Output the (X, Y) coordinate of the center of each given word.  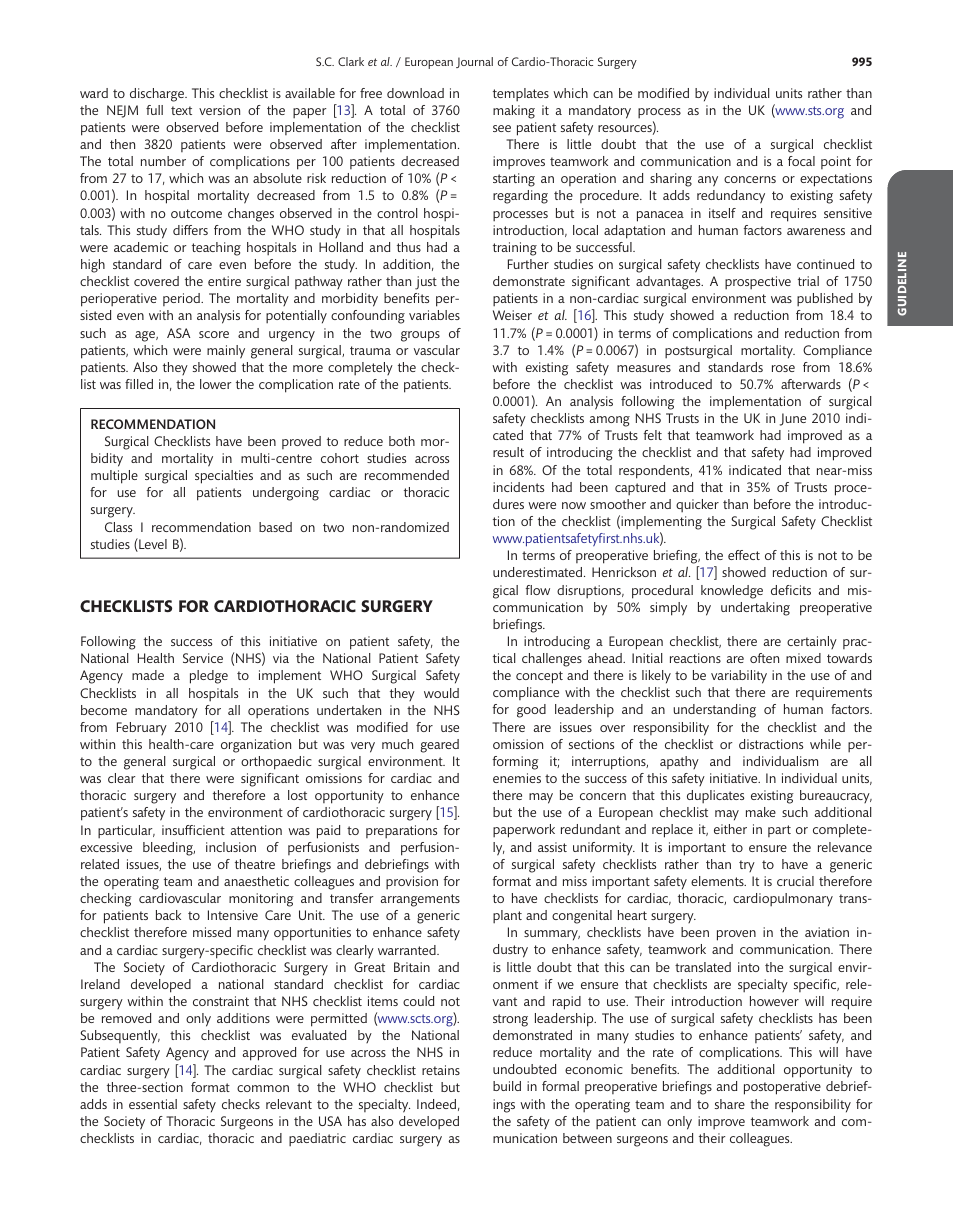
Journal (474, 62)
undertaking (755, 609)
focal (801, 161)
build (507, 1086)
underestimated (539, 572)
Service (203, 658)
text (181, 110)
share (730, 1104)
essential (153, 1104)
